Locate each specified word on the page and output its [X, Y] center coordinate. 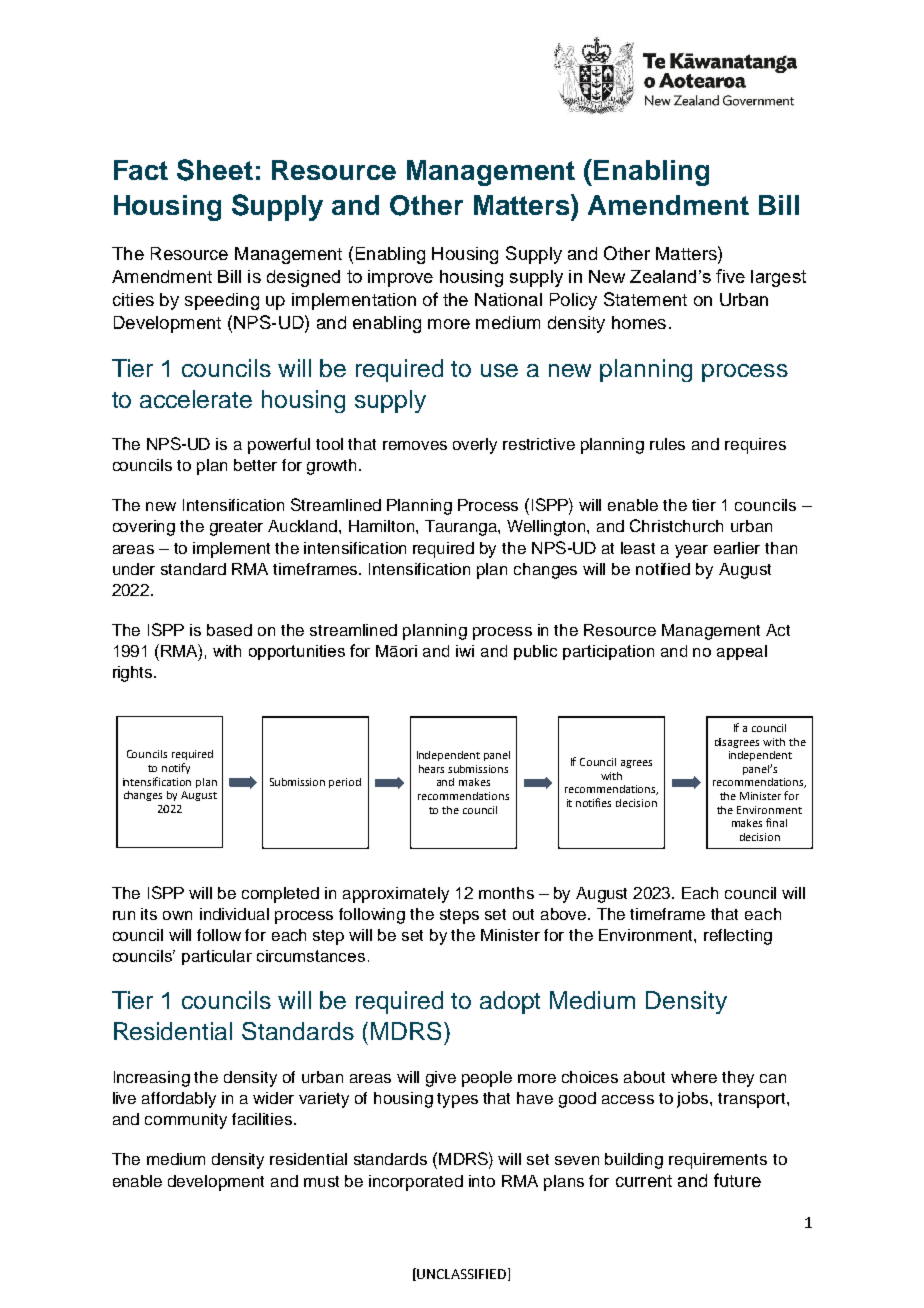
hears [431, 769]
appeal [742, 652]
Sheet [215, 170]
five [730, 276]
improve [400, 278]
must [321, 1181]
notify [176, 768]
